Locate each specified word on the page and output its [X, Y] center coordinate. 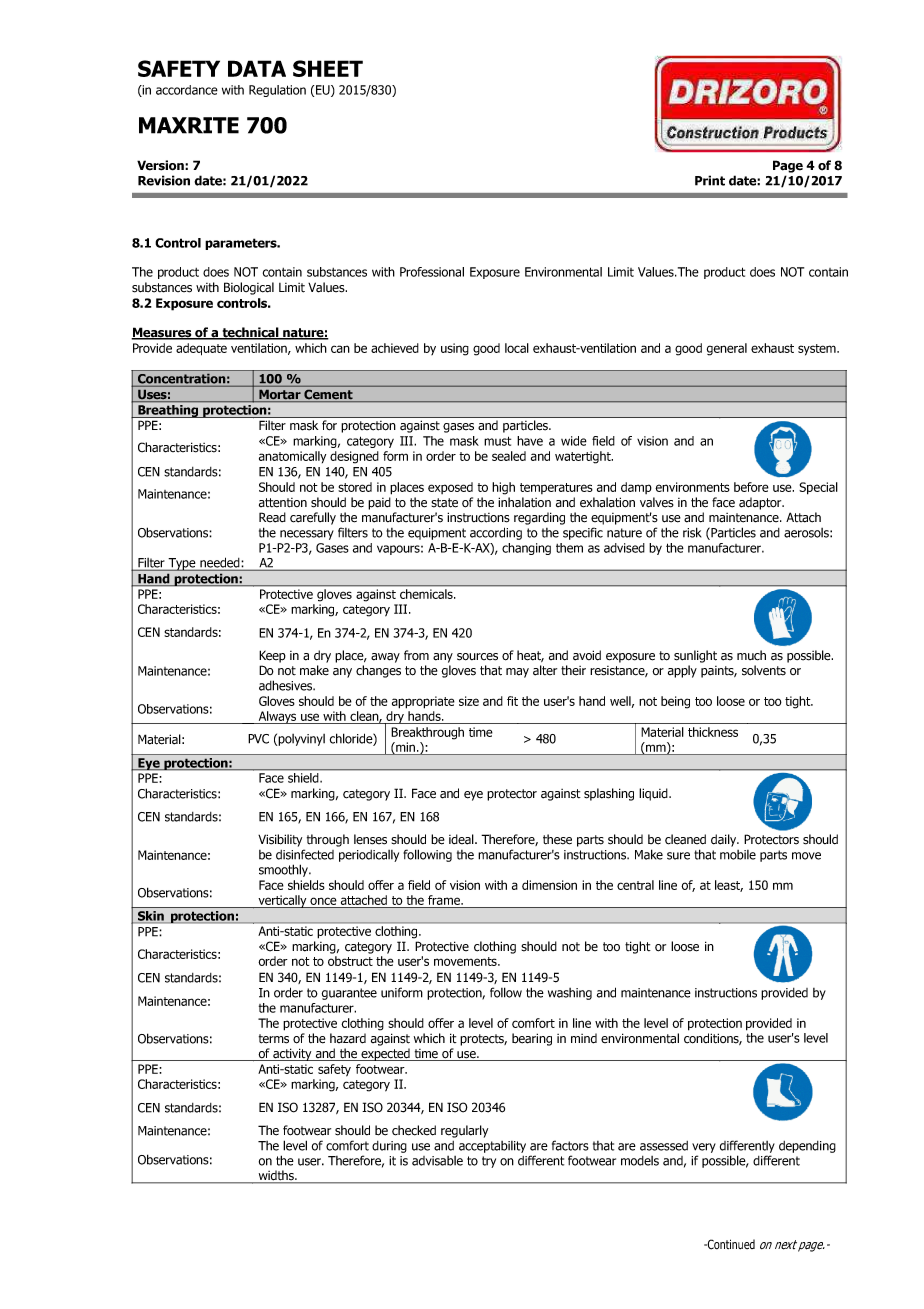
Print [710, 180]
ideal [462, 839]
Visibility [280, 840]
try [489, 1162]
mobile [738, 855]
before [751, 487]
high [503, 488]
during [389, 1147]
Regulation [277, 91]
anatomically [292, 457]
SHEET [328, 68]
